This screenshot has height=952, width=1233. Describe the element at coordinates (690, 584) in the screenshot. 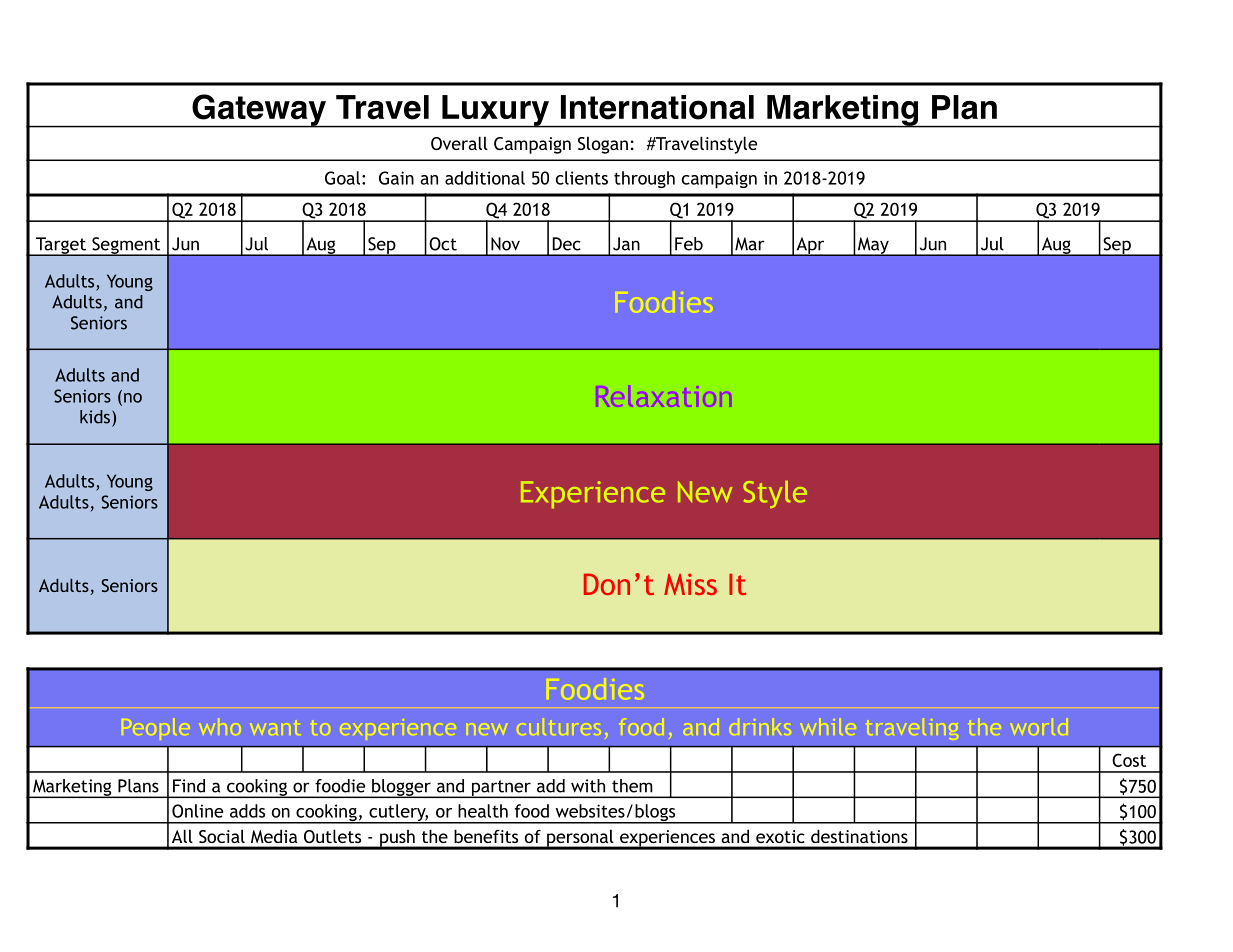

I see `Miss` at that location.
